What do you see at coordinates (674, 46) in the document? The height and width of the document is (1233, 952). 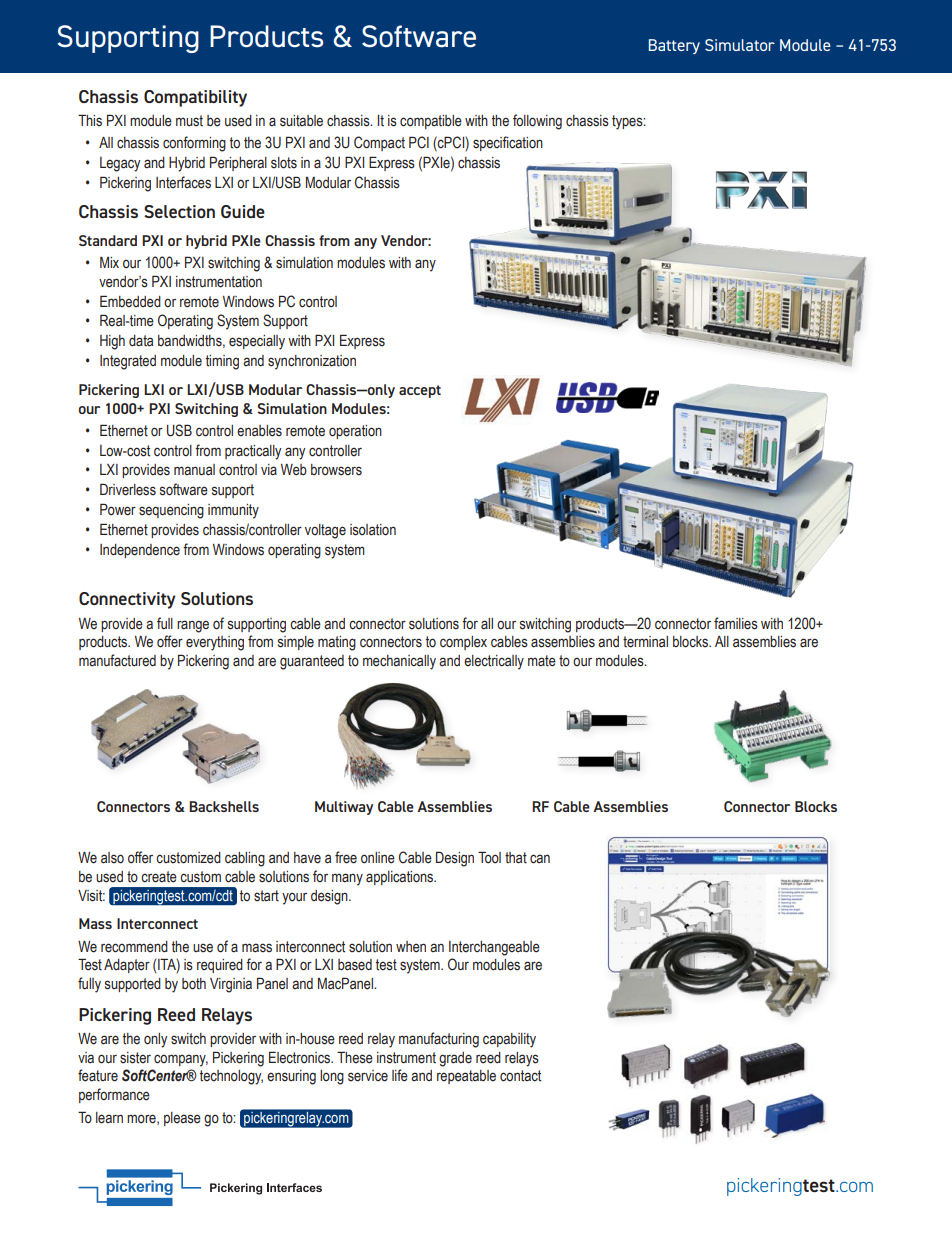 I see `Battery` at bounding box center [674, 46].
